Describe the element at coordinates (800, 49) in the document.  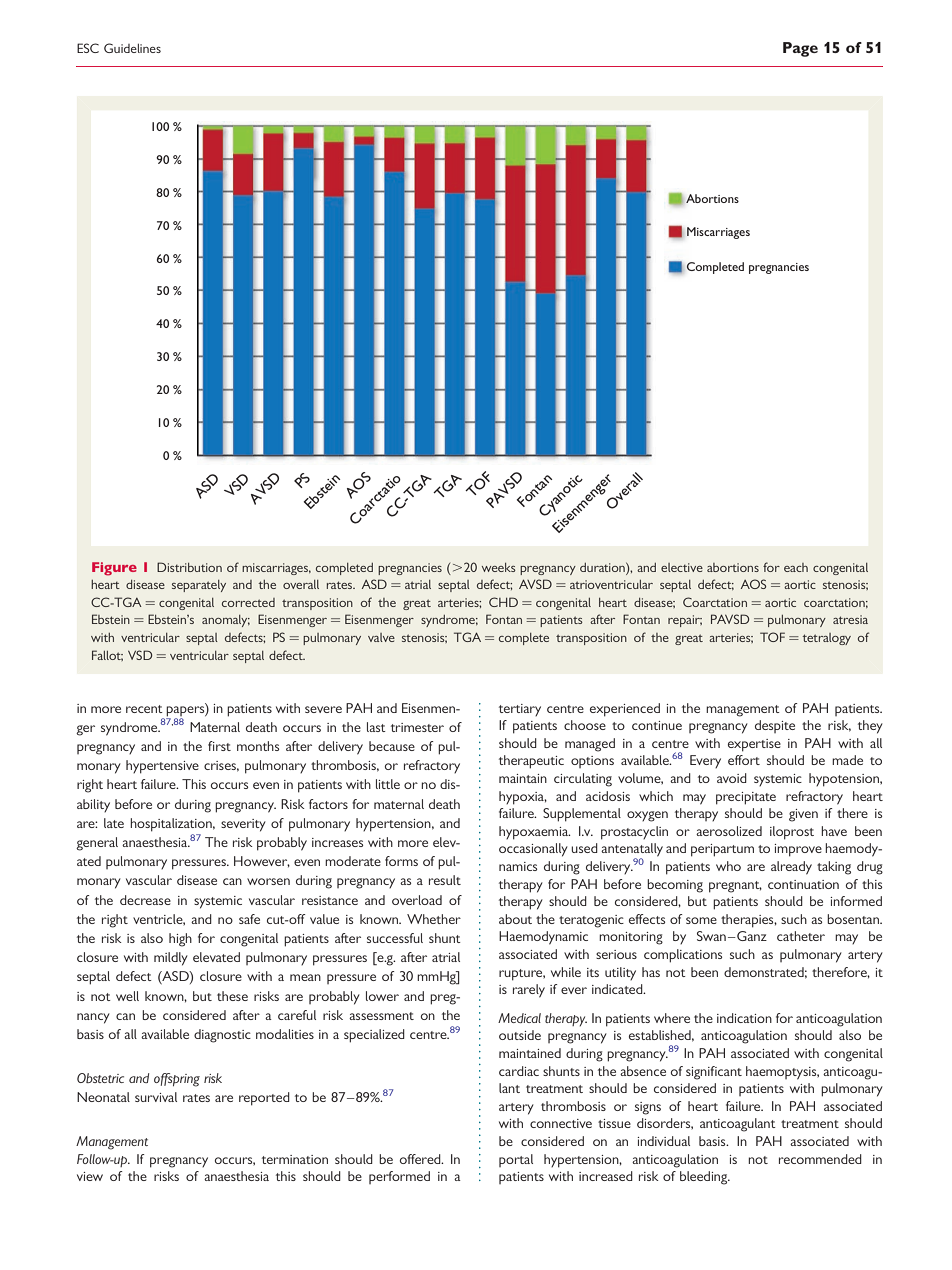
I see `Page` at that location.
